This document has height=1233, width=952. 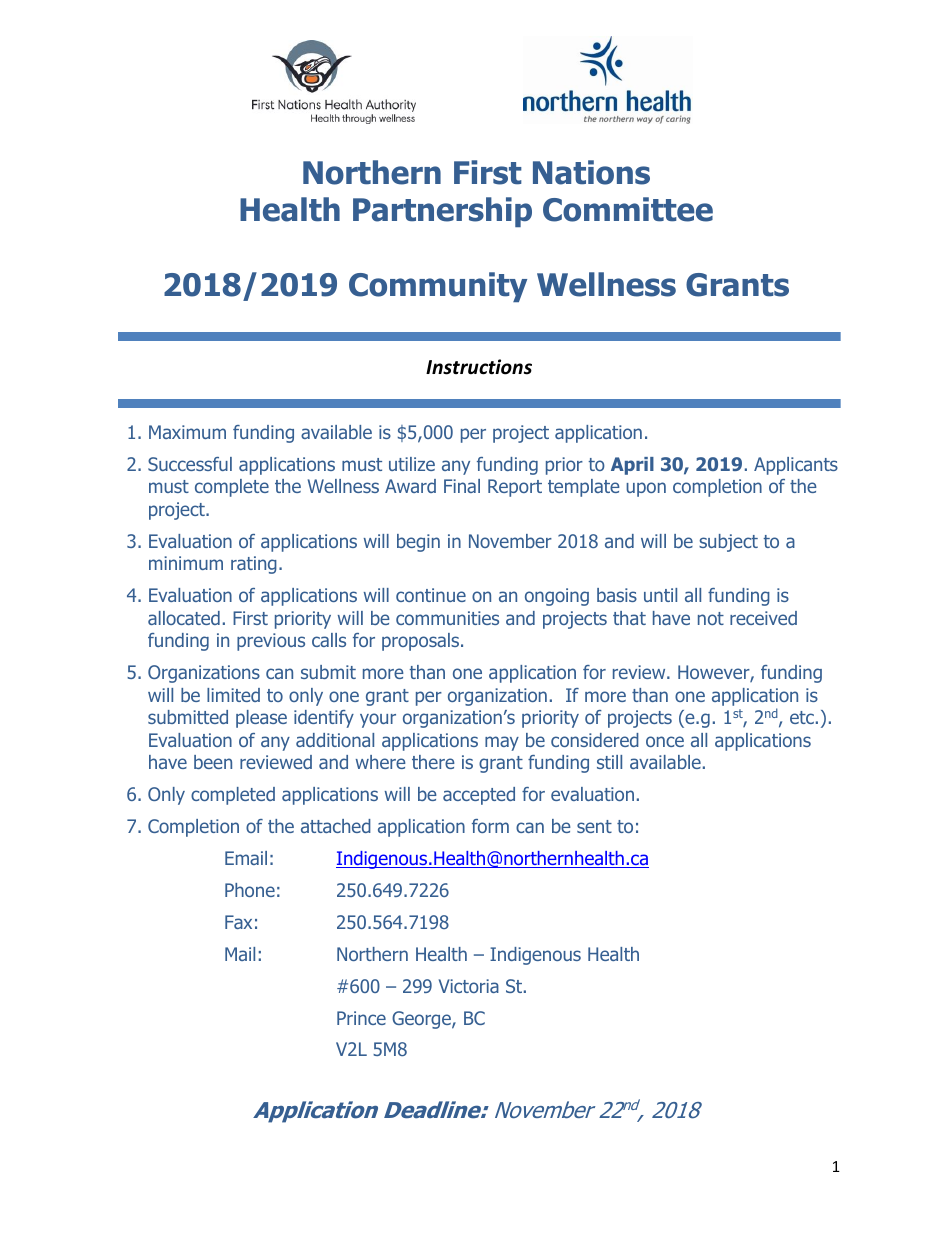 What do you see at coordinates (591, 172) in the document?
I see `Nations` at bounding box center [591, 172].
